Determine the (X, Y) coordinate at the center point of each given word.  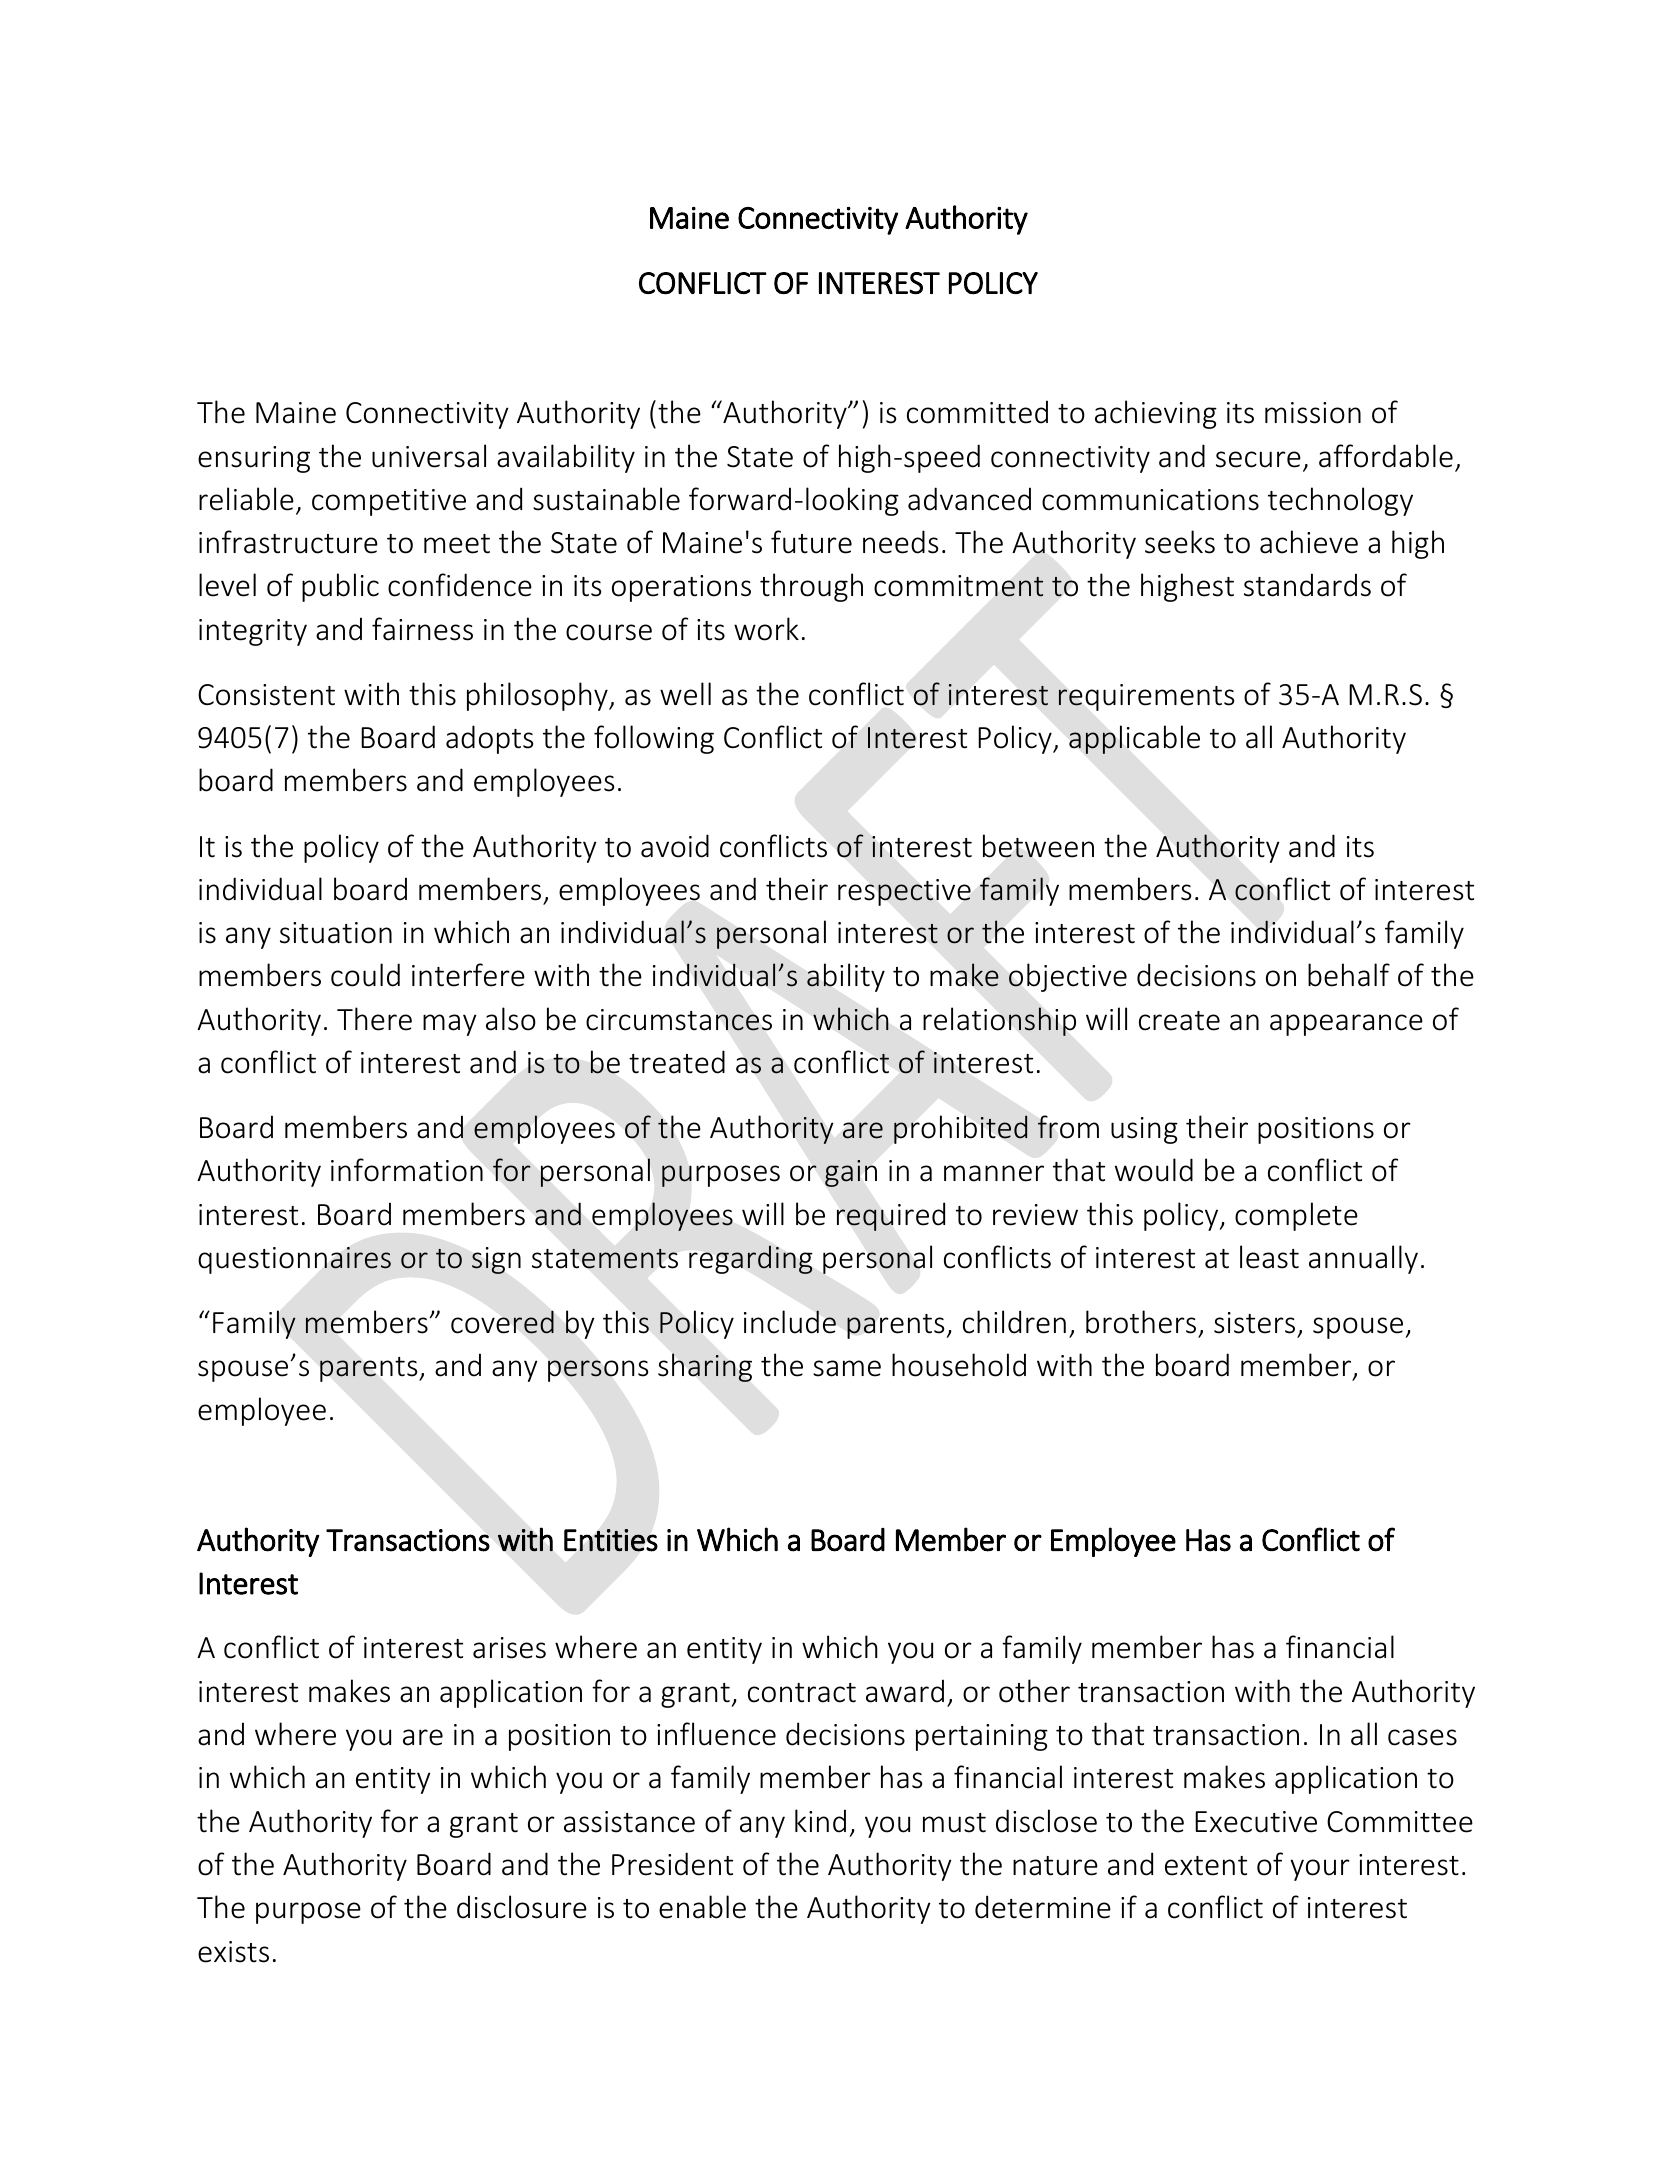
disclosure (522, 1907)
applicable (1134, 739)
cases (1422, 1737)
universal (429, 456)
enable (702, 1907)
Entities (611, 1540)
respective (904, 892)
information (407, 1170)
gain (851, 1173)
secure (1258, 459)
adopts (489, 739)
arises (509, 1648)
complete (1296, 1216)
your (1320, 1870)
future (811, 542)
